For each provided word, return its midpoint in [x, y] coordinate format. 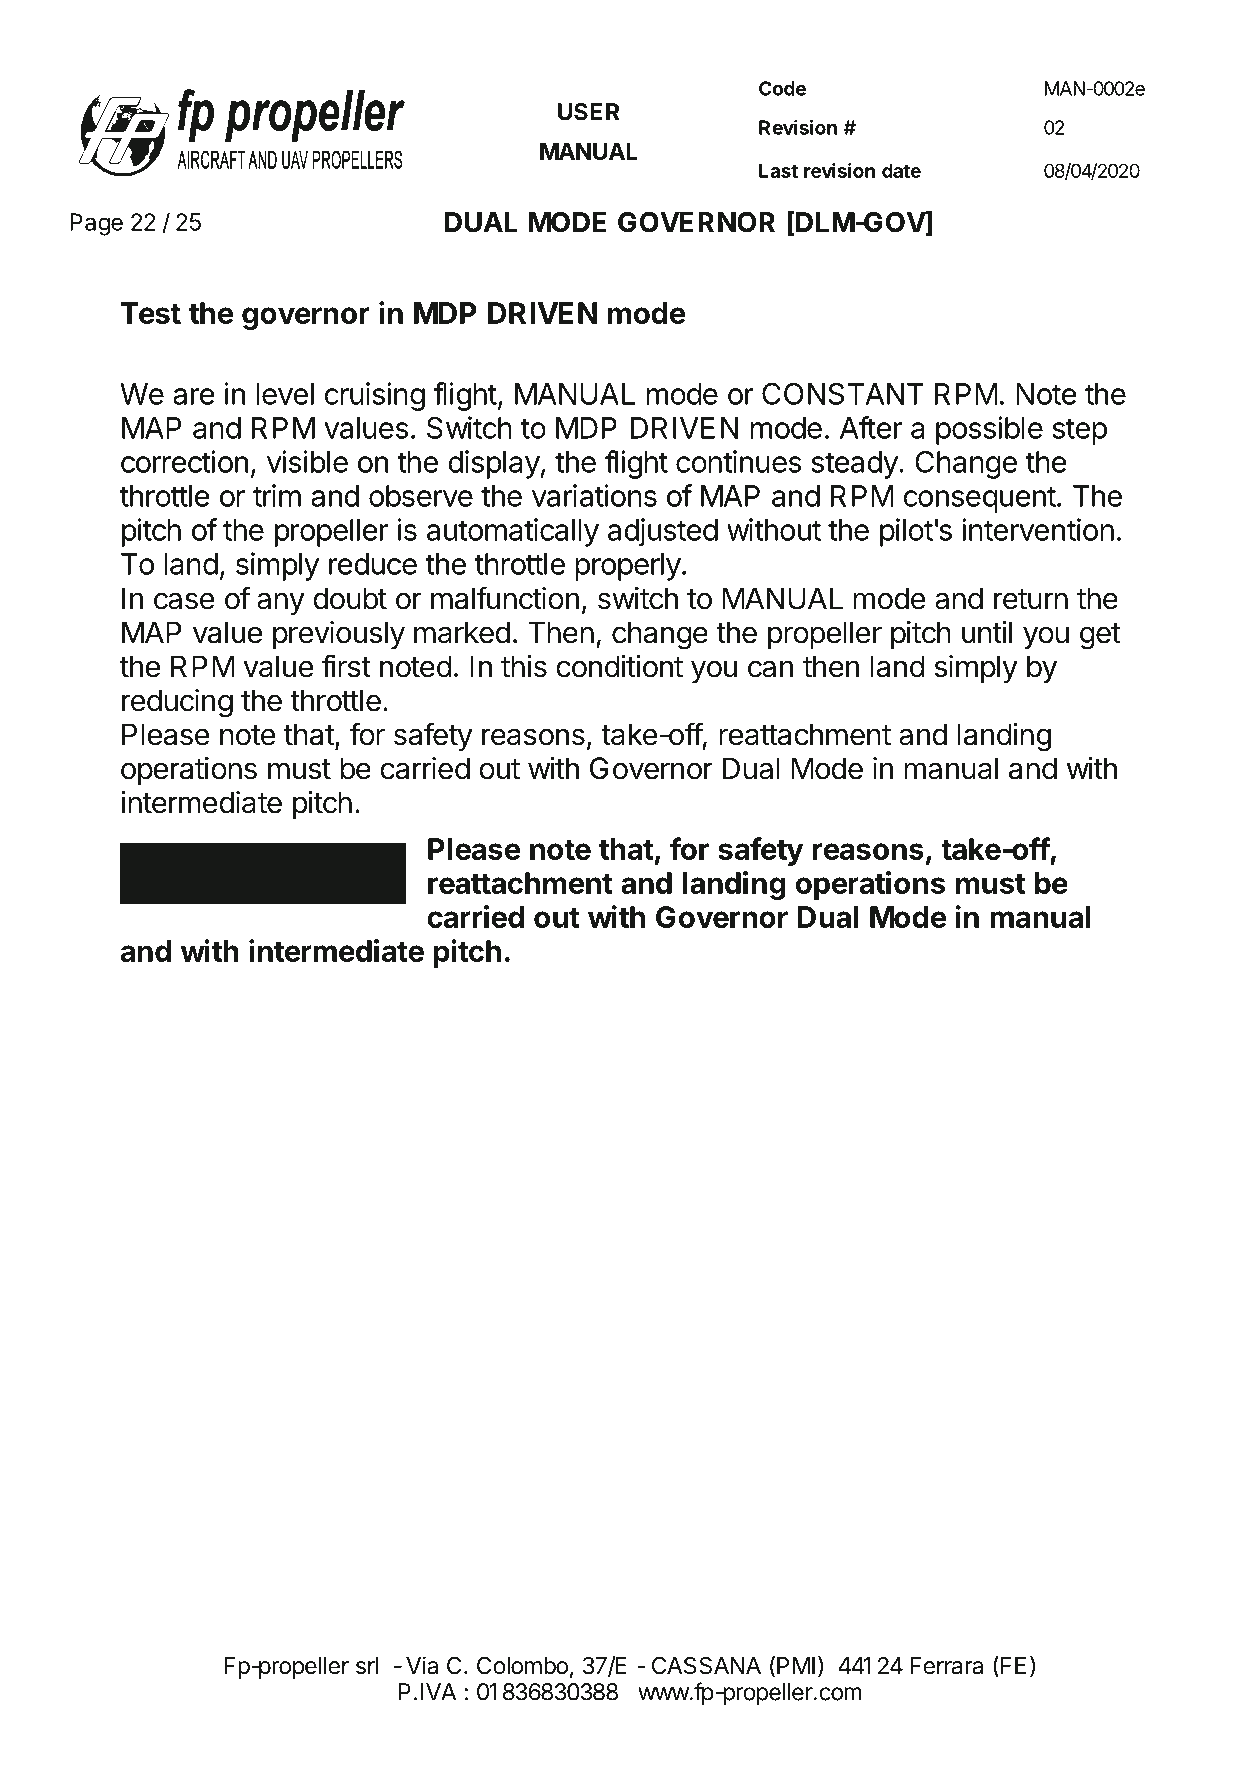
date [901, 170]
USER [588, 112]
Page [96, 224]
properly [628, 567]
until [987, 632]
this [524, 666]
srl [367, 1666]
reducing [177, 703]
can [770, 669]
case [184, 601]
